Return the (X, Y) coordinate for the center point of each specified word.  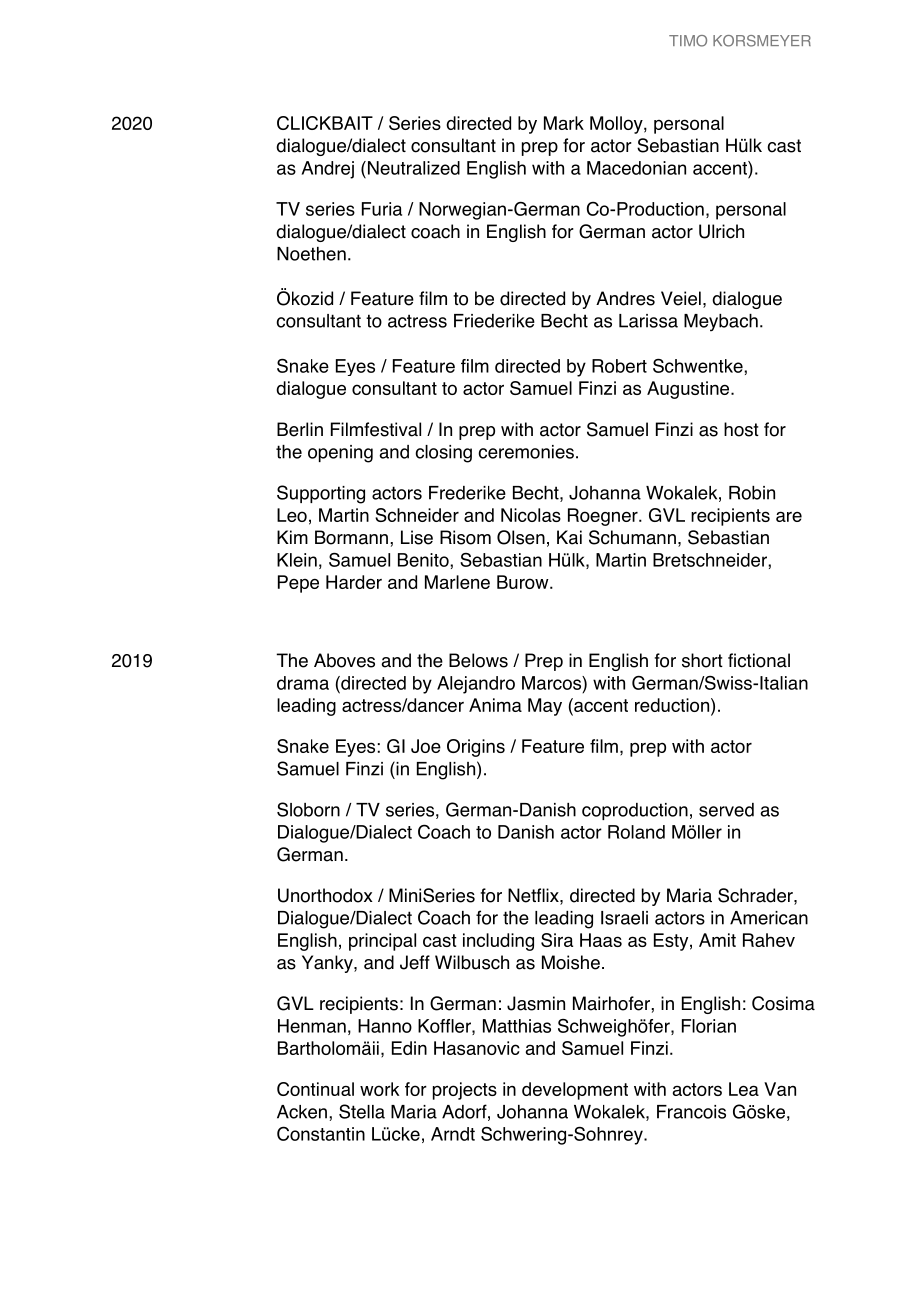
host (741, 429)
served (726, 810)
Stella (362, 1111)
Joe (426, 746)
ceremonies (526, 452)
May (545, 707)
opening (340, 454)
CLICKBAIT (325, 123)
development (575, 1091)
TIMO (688, 41)
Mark (564, 123)
